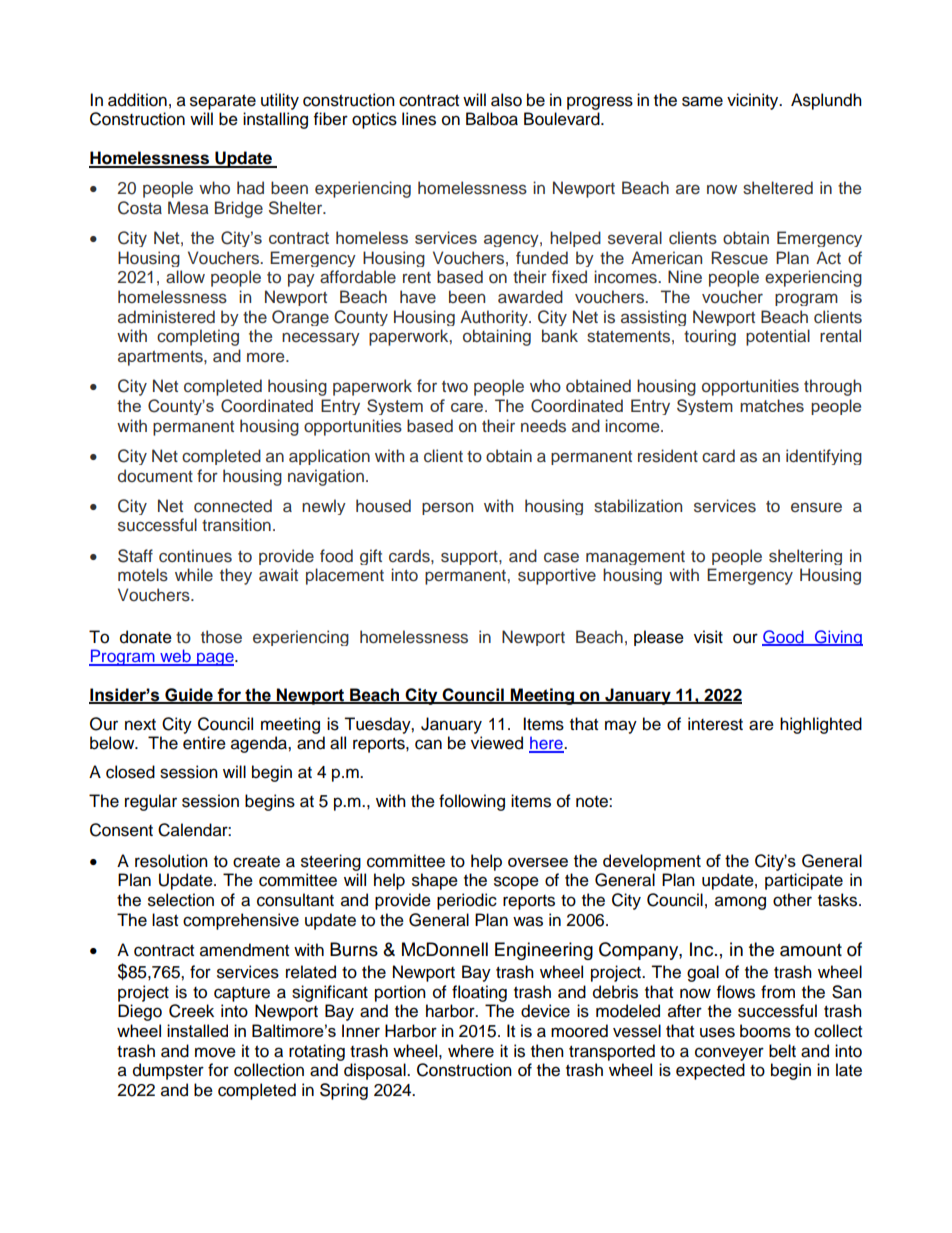  What do you see at coordinates (198, 337) in the screenshot?
I see `completing` at bounding box center [198, 337].
